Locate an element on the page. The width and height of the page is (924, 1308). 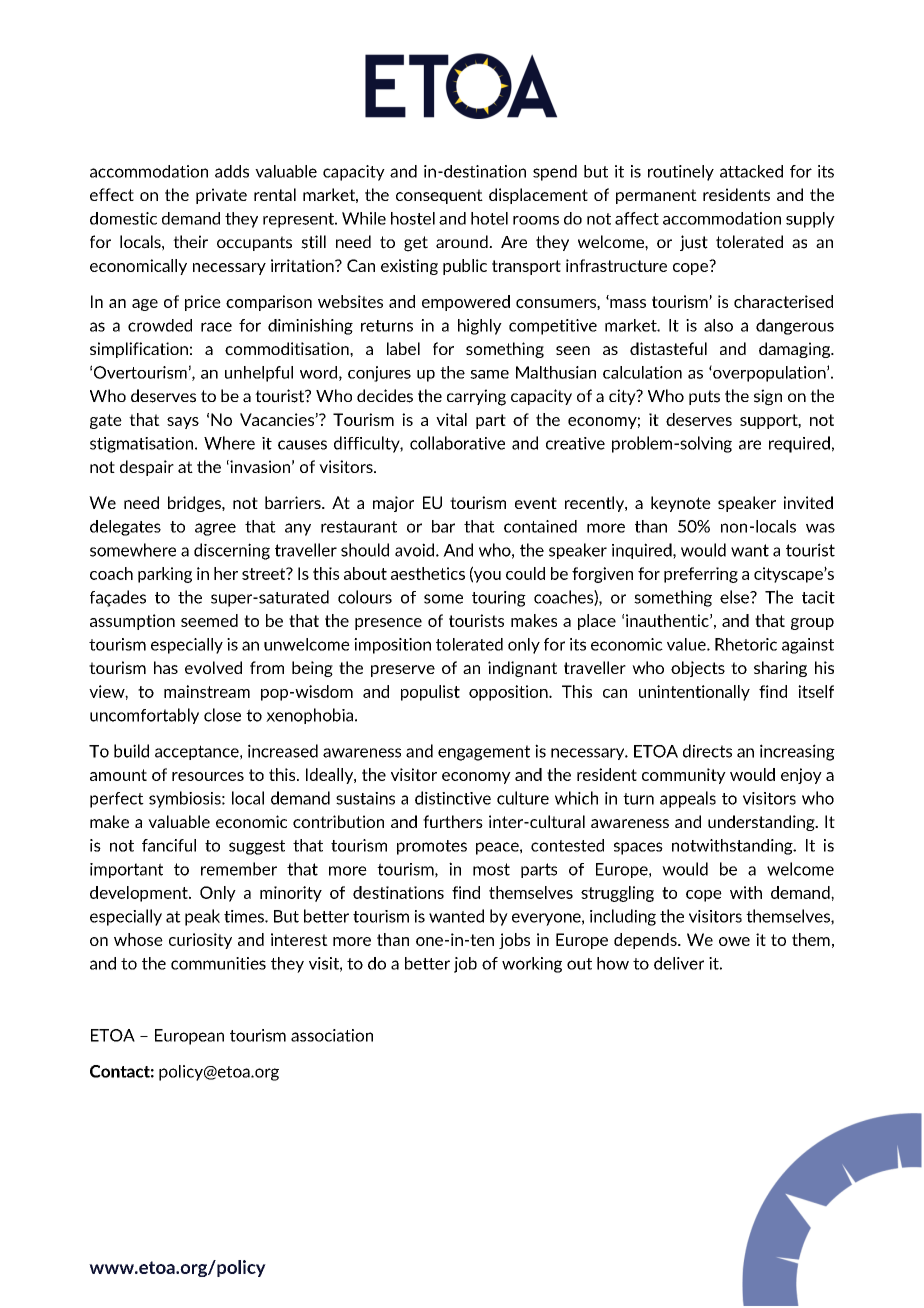
despair is located at coordinates (147, 468).
